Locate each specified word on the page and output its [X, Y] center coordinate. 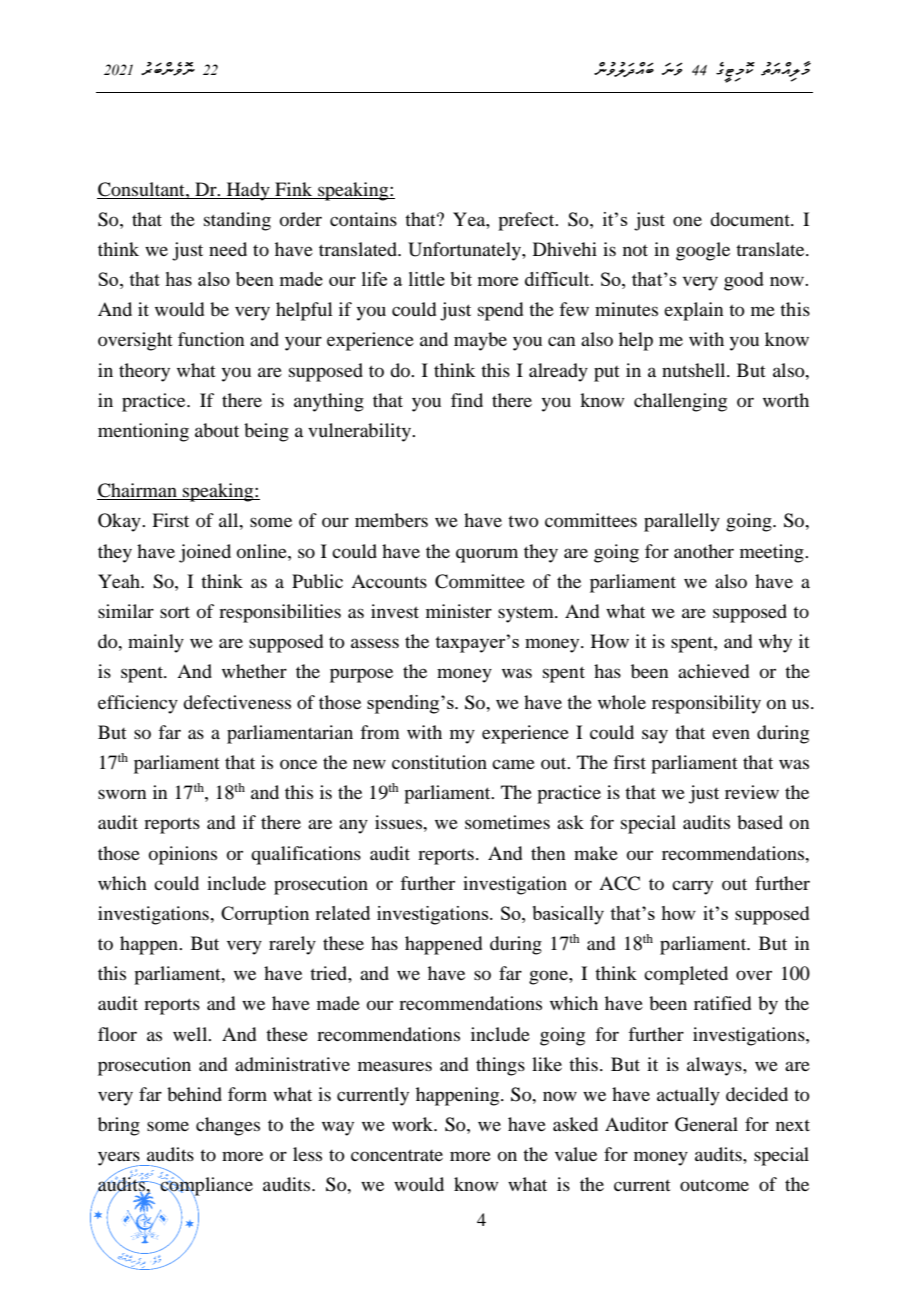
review [752, 792]
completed [686, 975]
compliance [205, 1186]
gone [549, 977]
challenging [680, 402]
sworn [122, 794]
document [751, 219]
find [467, 400]
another [704, 551]
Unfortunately [465, 251]
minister [459, 611]
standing [237, 221]
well [191, 1034]
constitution [439, 762]
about [217, 430]
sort [175, 612]
